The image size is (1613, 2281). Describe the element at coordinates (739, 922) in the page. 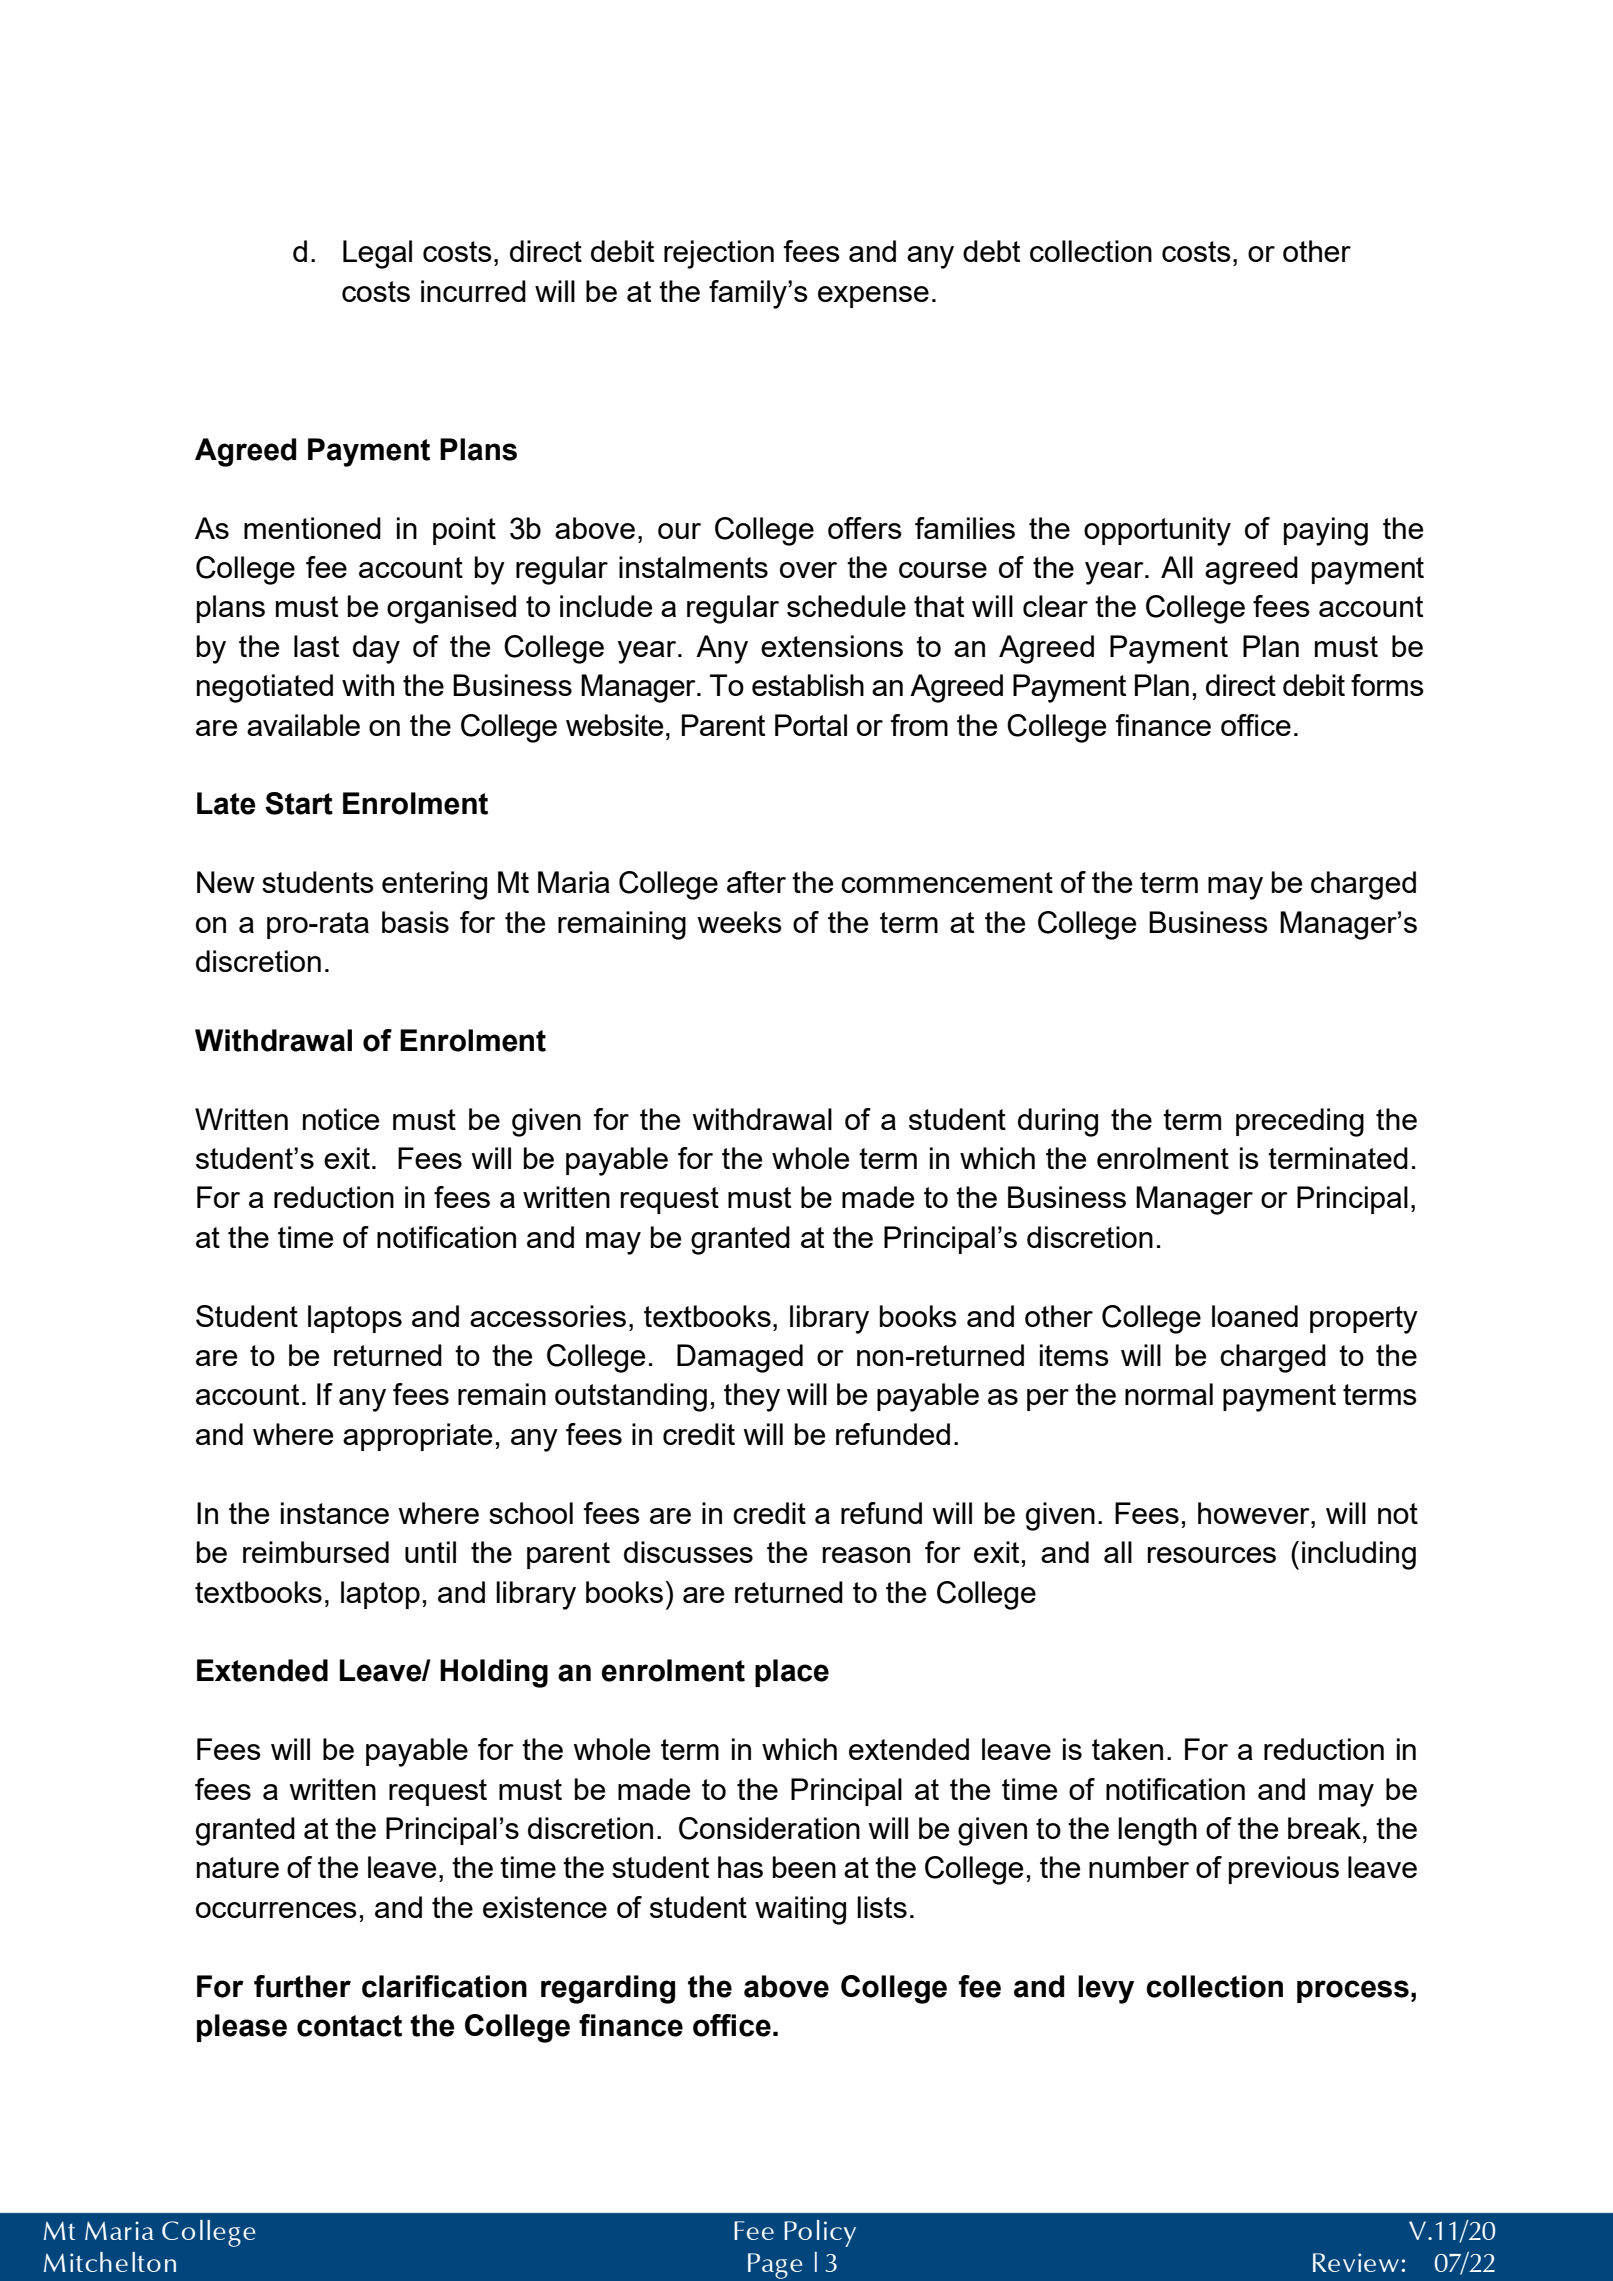

I see `weeks` at that location.
